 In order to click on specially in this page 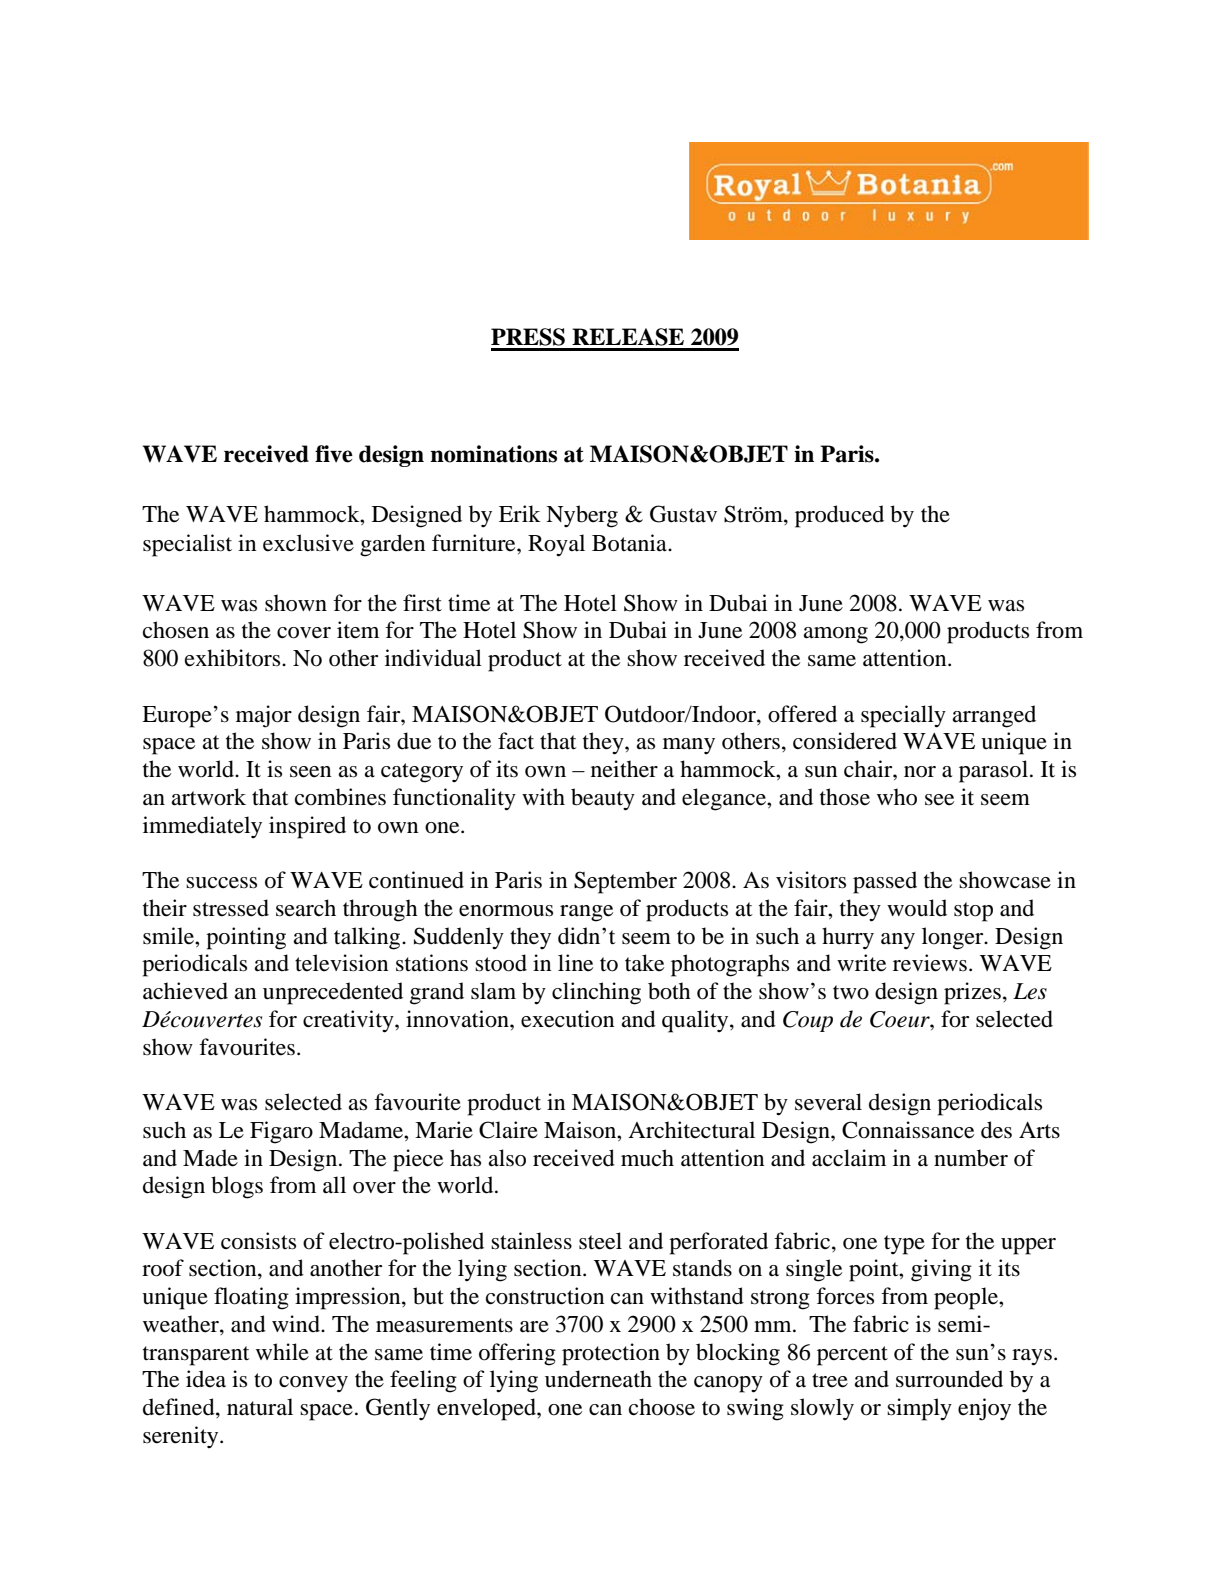, I will do `click(903, 716)`.
